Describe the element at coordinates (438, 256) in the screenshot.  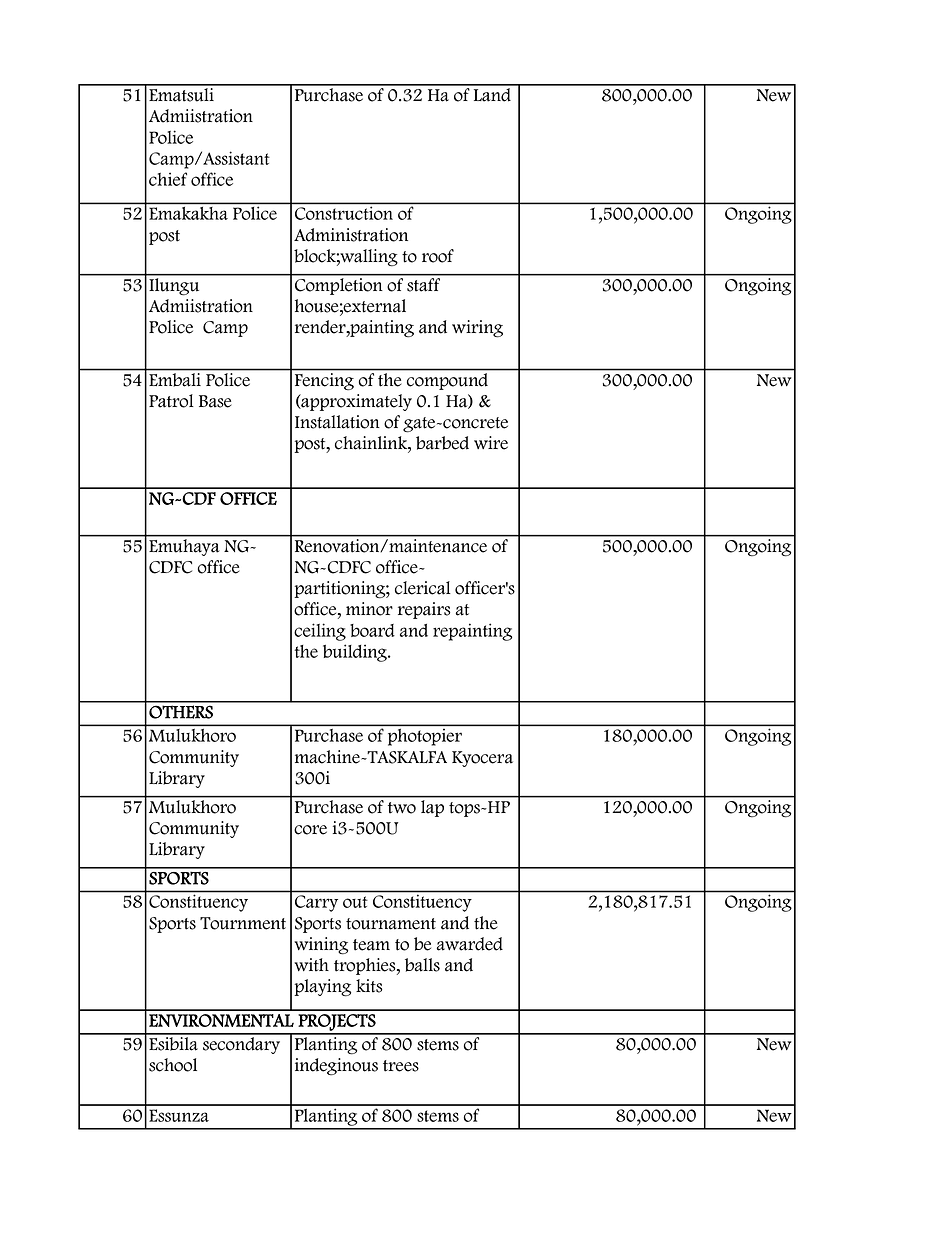
I see `roof` at that location.
